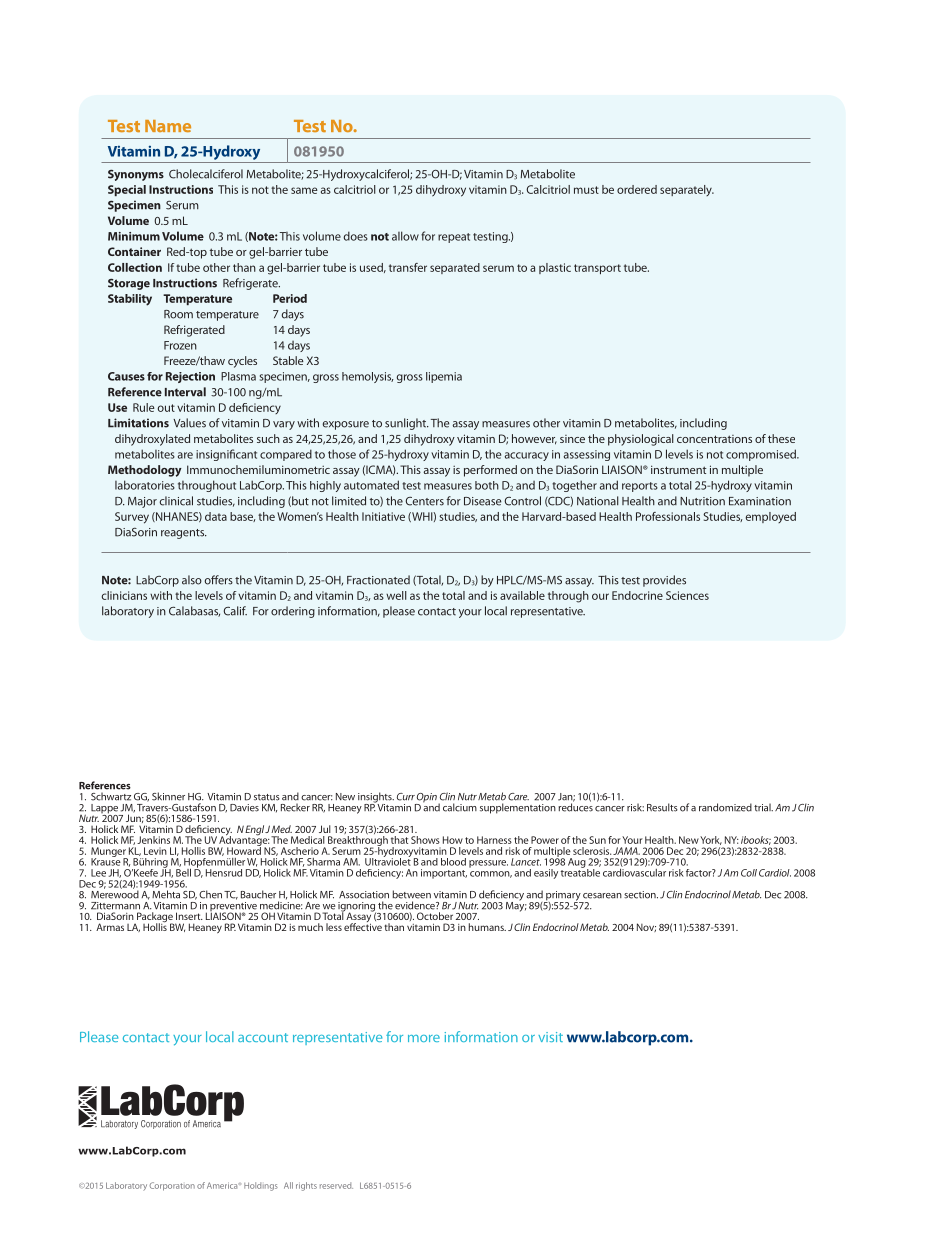 The image size is (952, 1233). What do you see at coordinates (714, 439) in the image?
I see `concentrations` at bounding box center [714, 439].
